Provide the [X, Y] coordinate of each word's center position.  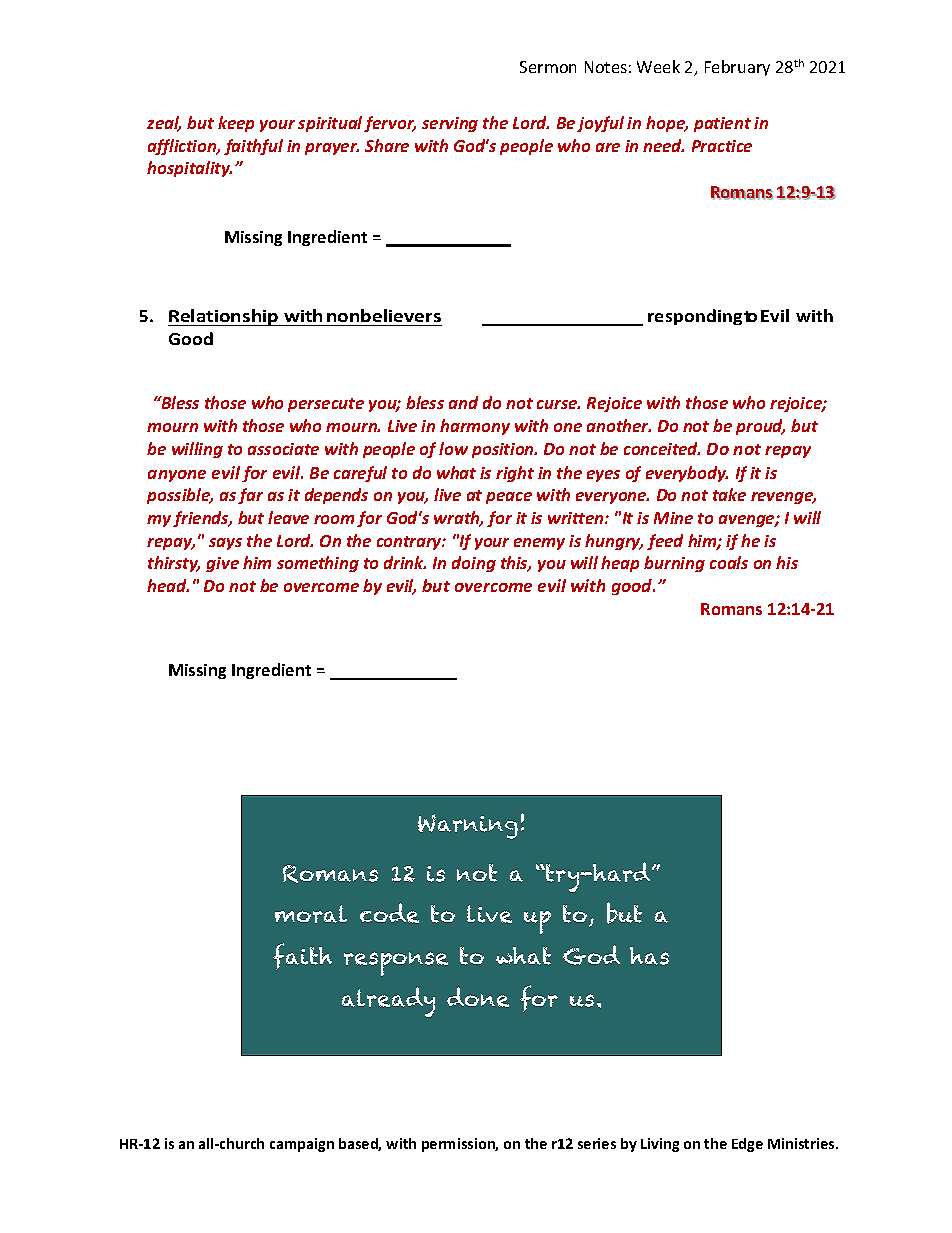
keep [236, 124]
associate [283, 449]
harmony [475, 427]
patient [722, 124]
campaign [302, 1145]
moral [311, 914]
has [649, 956]
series [597, 1143]
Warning [468, 826]
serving [450, 124]
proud [760, 427]
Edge [747, 1145]
